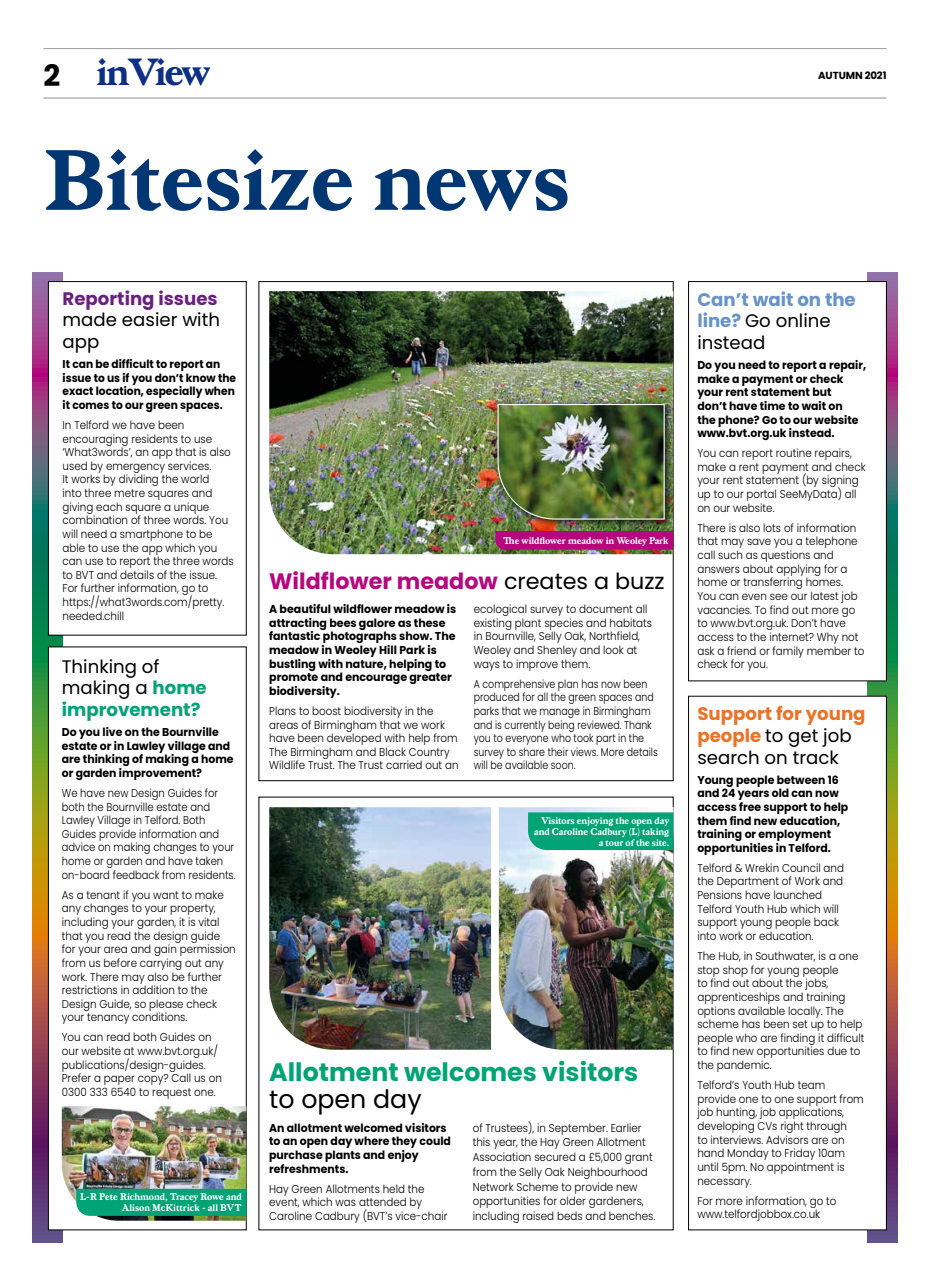  I want to click on necessary, so click(724, 1183).
